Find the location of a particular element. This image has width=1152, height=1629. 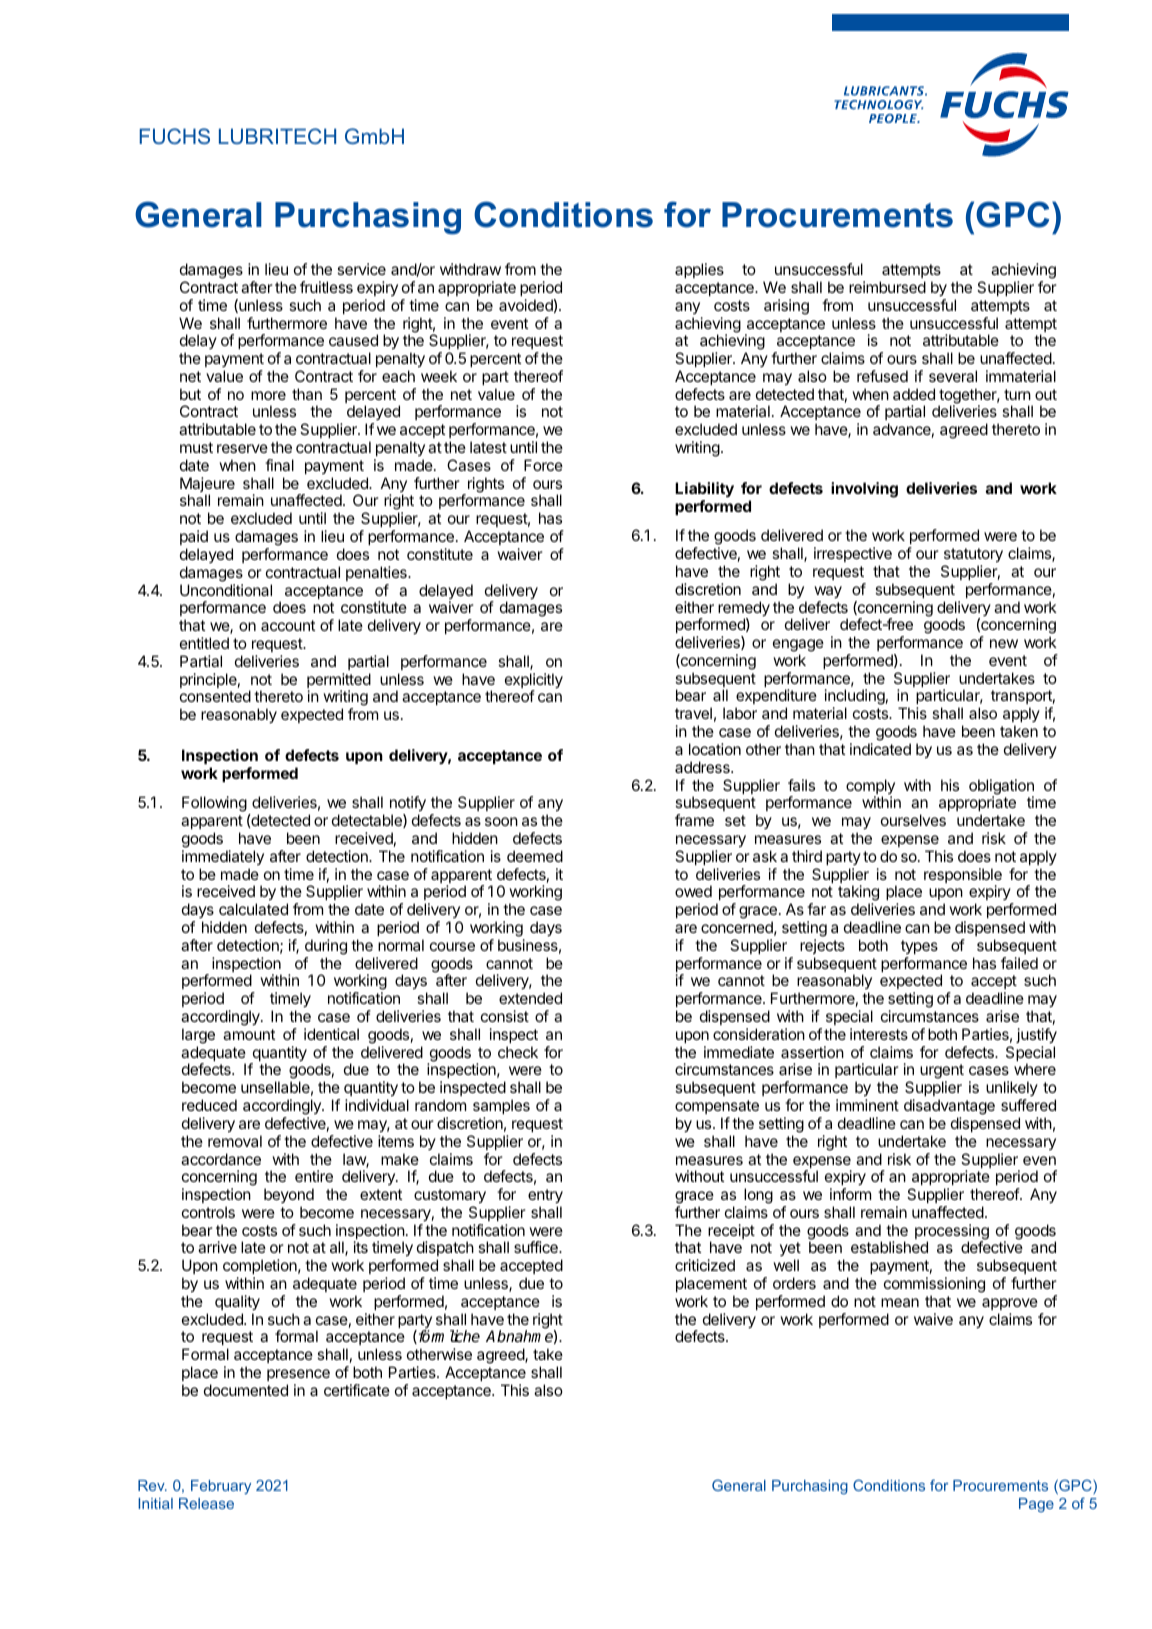

FUCHS is located at coordinates (175, 136).
